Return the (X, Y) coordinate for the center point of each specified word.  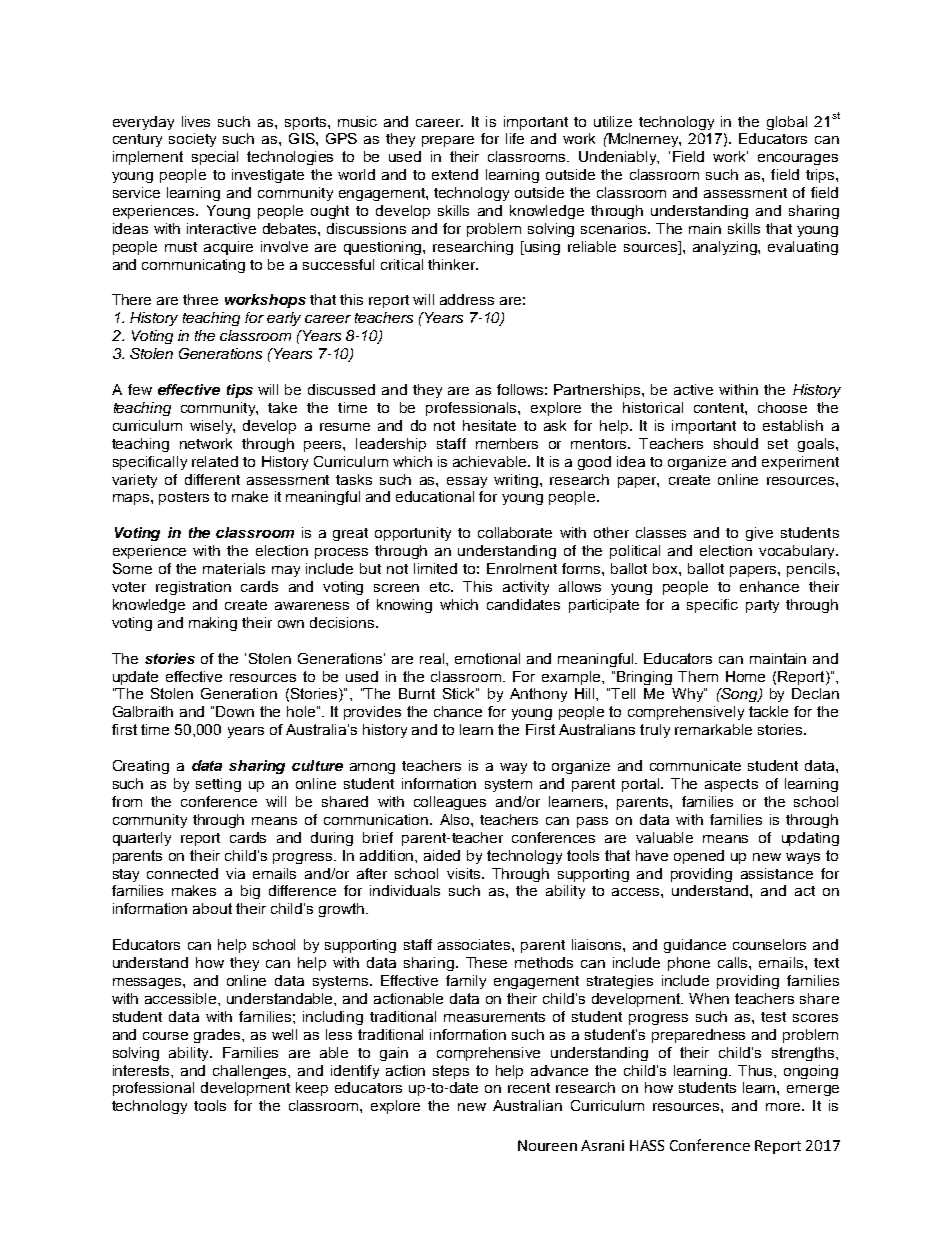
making (213, 624)
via (235, 873)
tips (240, 391)
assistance (777, 873)
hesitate (489, 425)
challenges (251, 1072)
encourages (798, 159)
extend (455, 174)
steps (451, 1072)
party (762, 606)
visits (465, 873)
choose (782, 407)
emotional (487, 658)
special (215, 158)
